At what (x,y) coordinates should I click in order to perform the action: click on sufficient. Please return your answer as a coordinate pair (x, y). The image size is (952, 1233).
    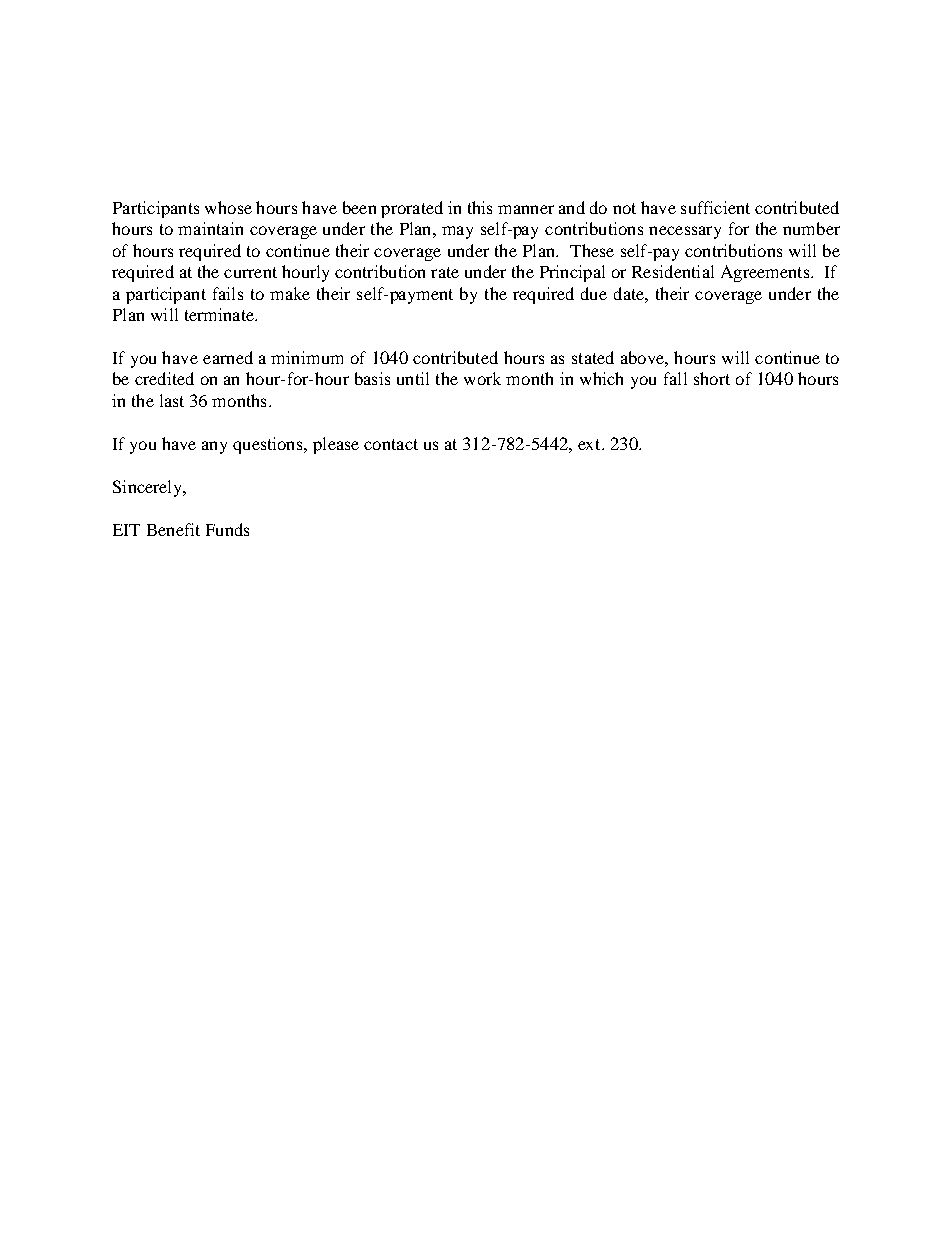
    Looking at the image, I should click on (715, 207).
